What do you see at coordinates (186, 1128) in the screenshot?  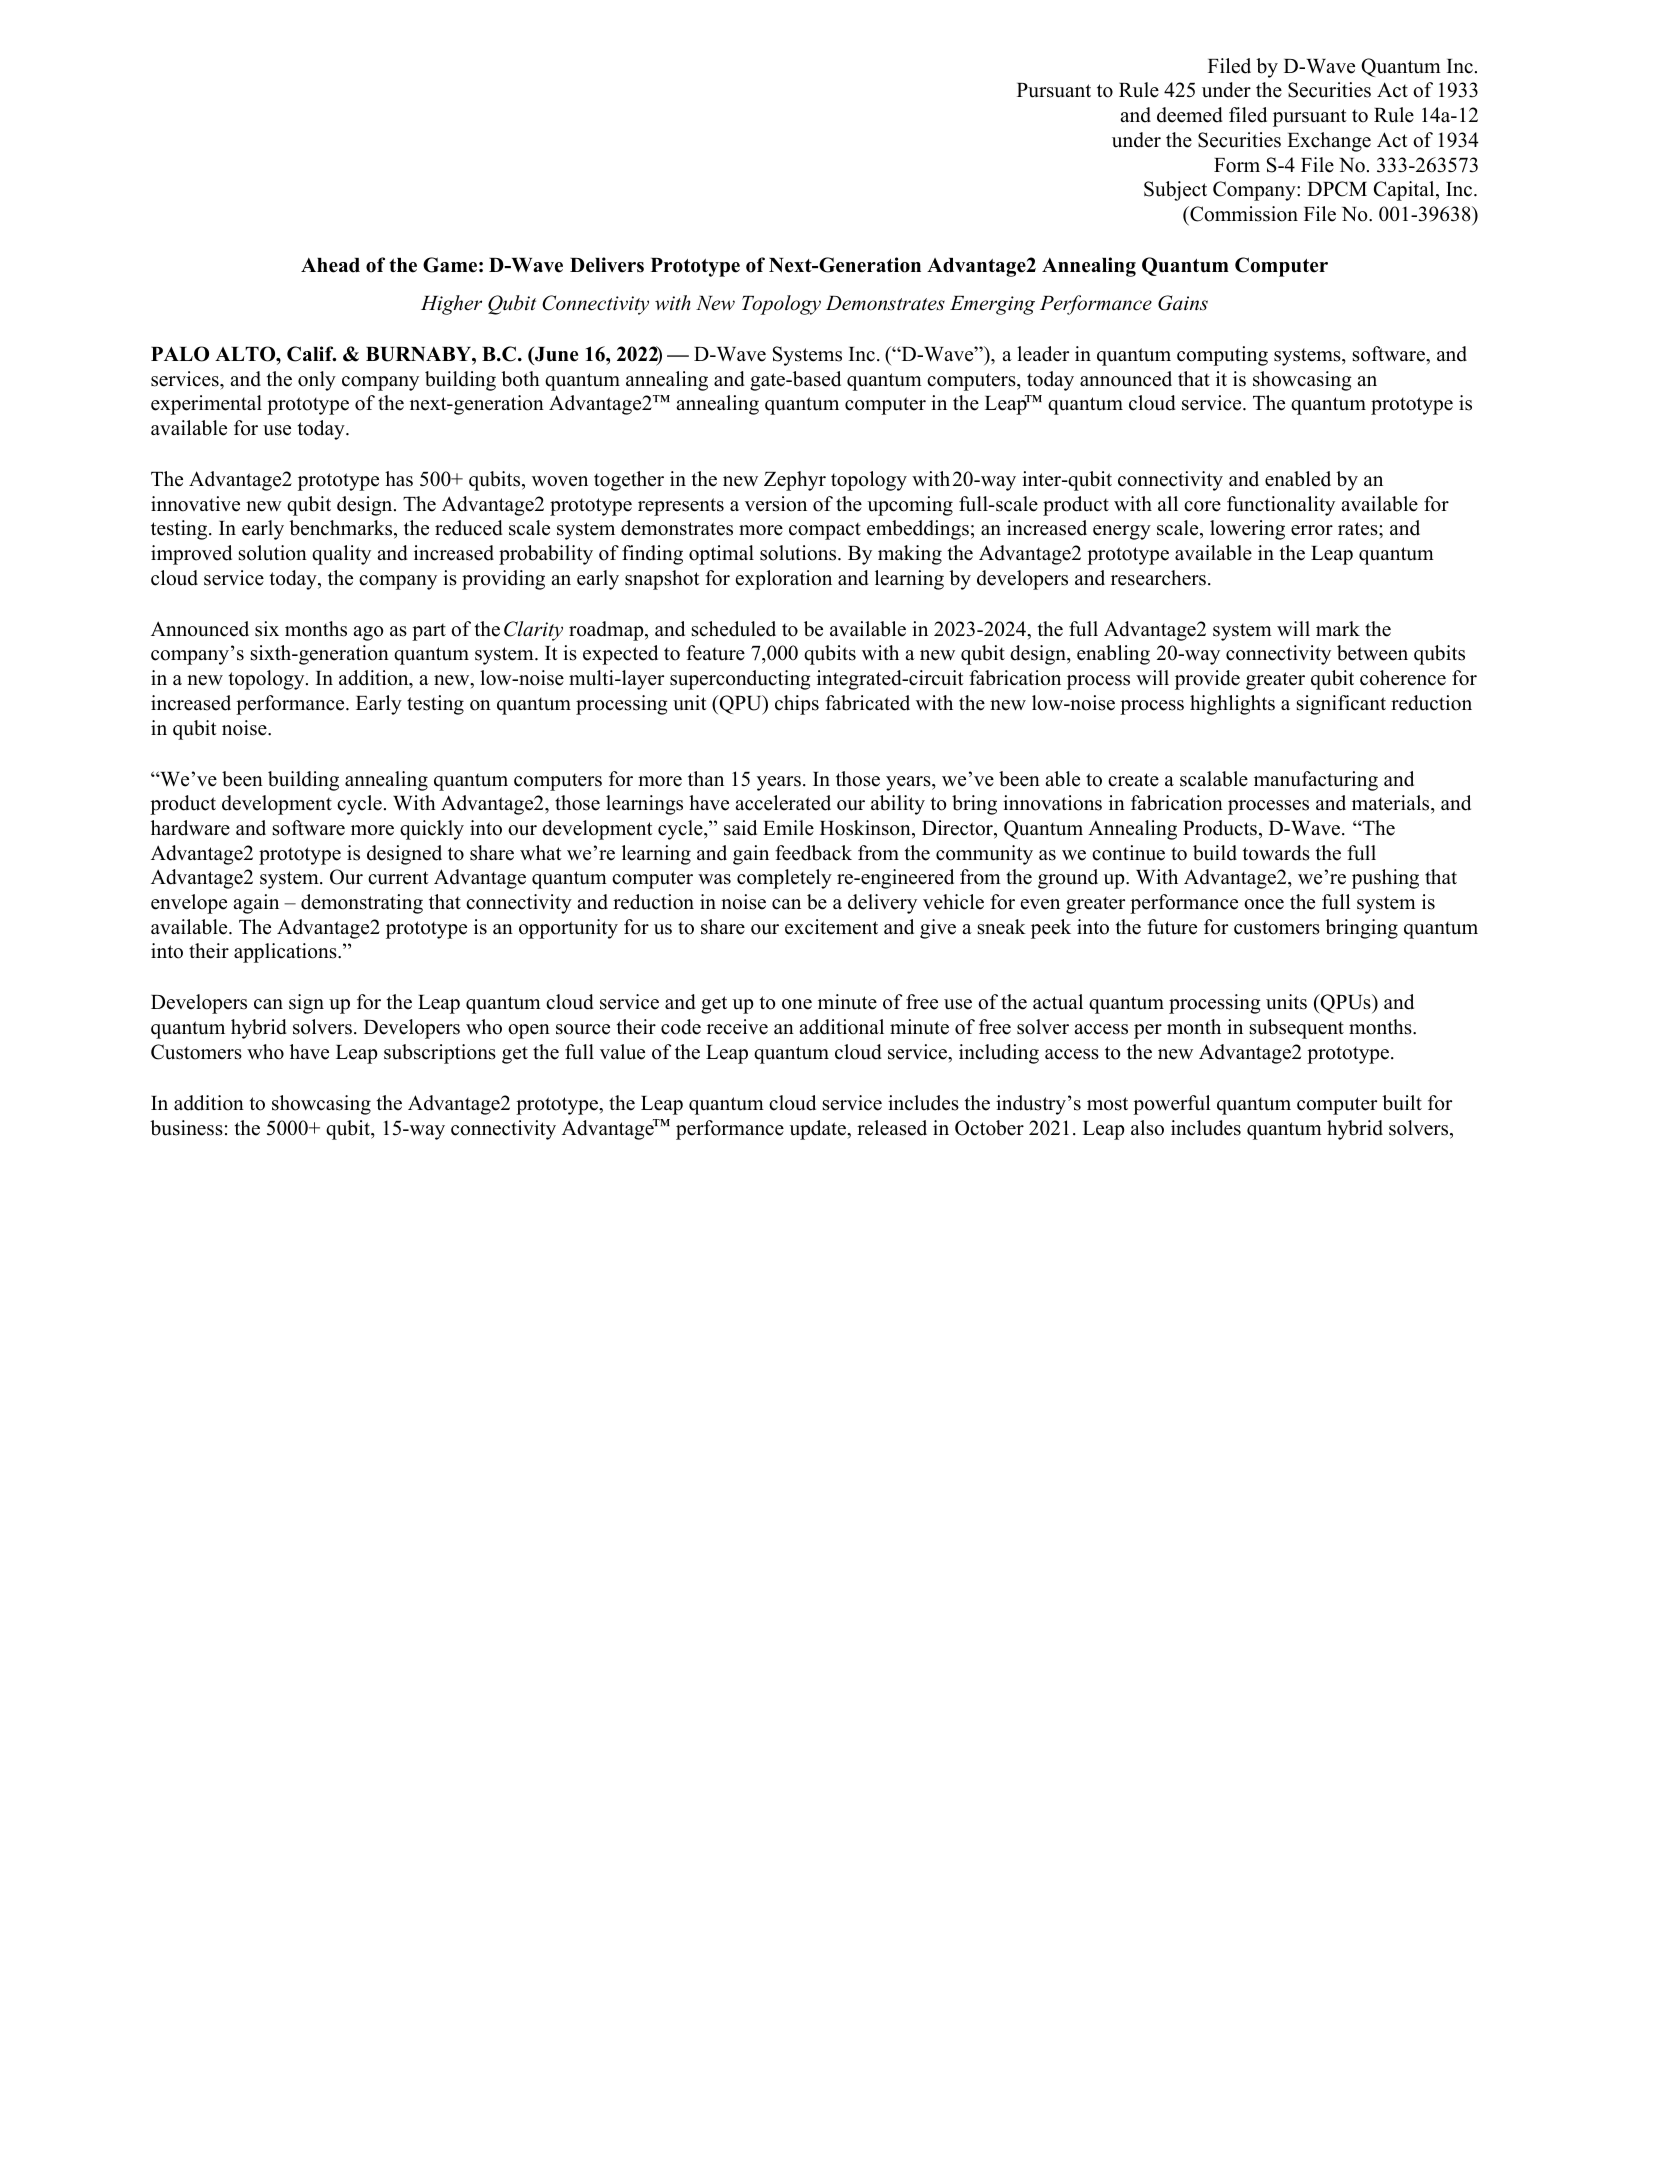 I see `business` at bounding box center [186, 1128].
